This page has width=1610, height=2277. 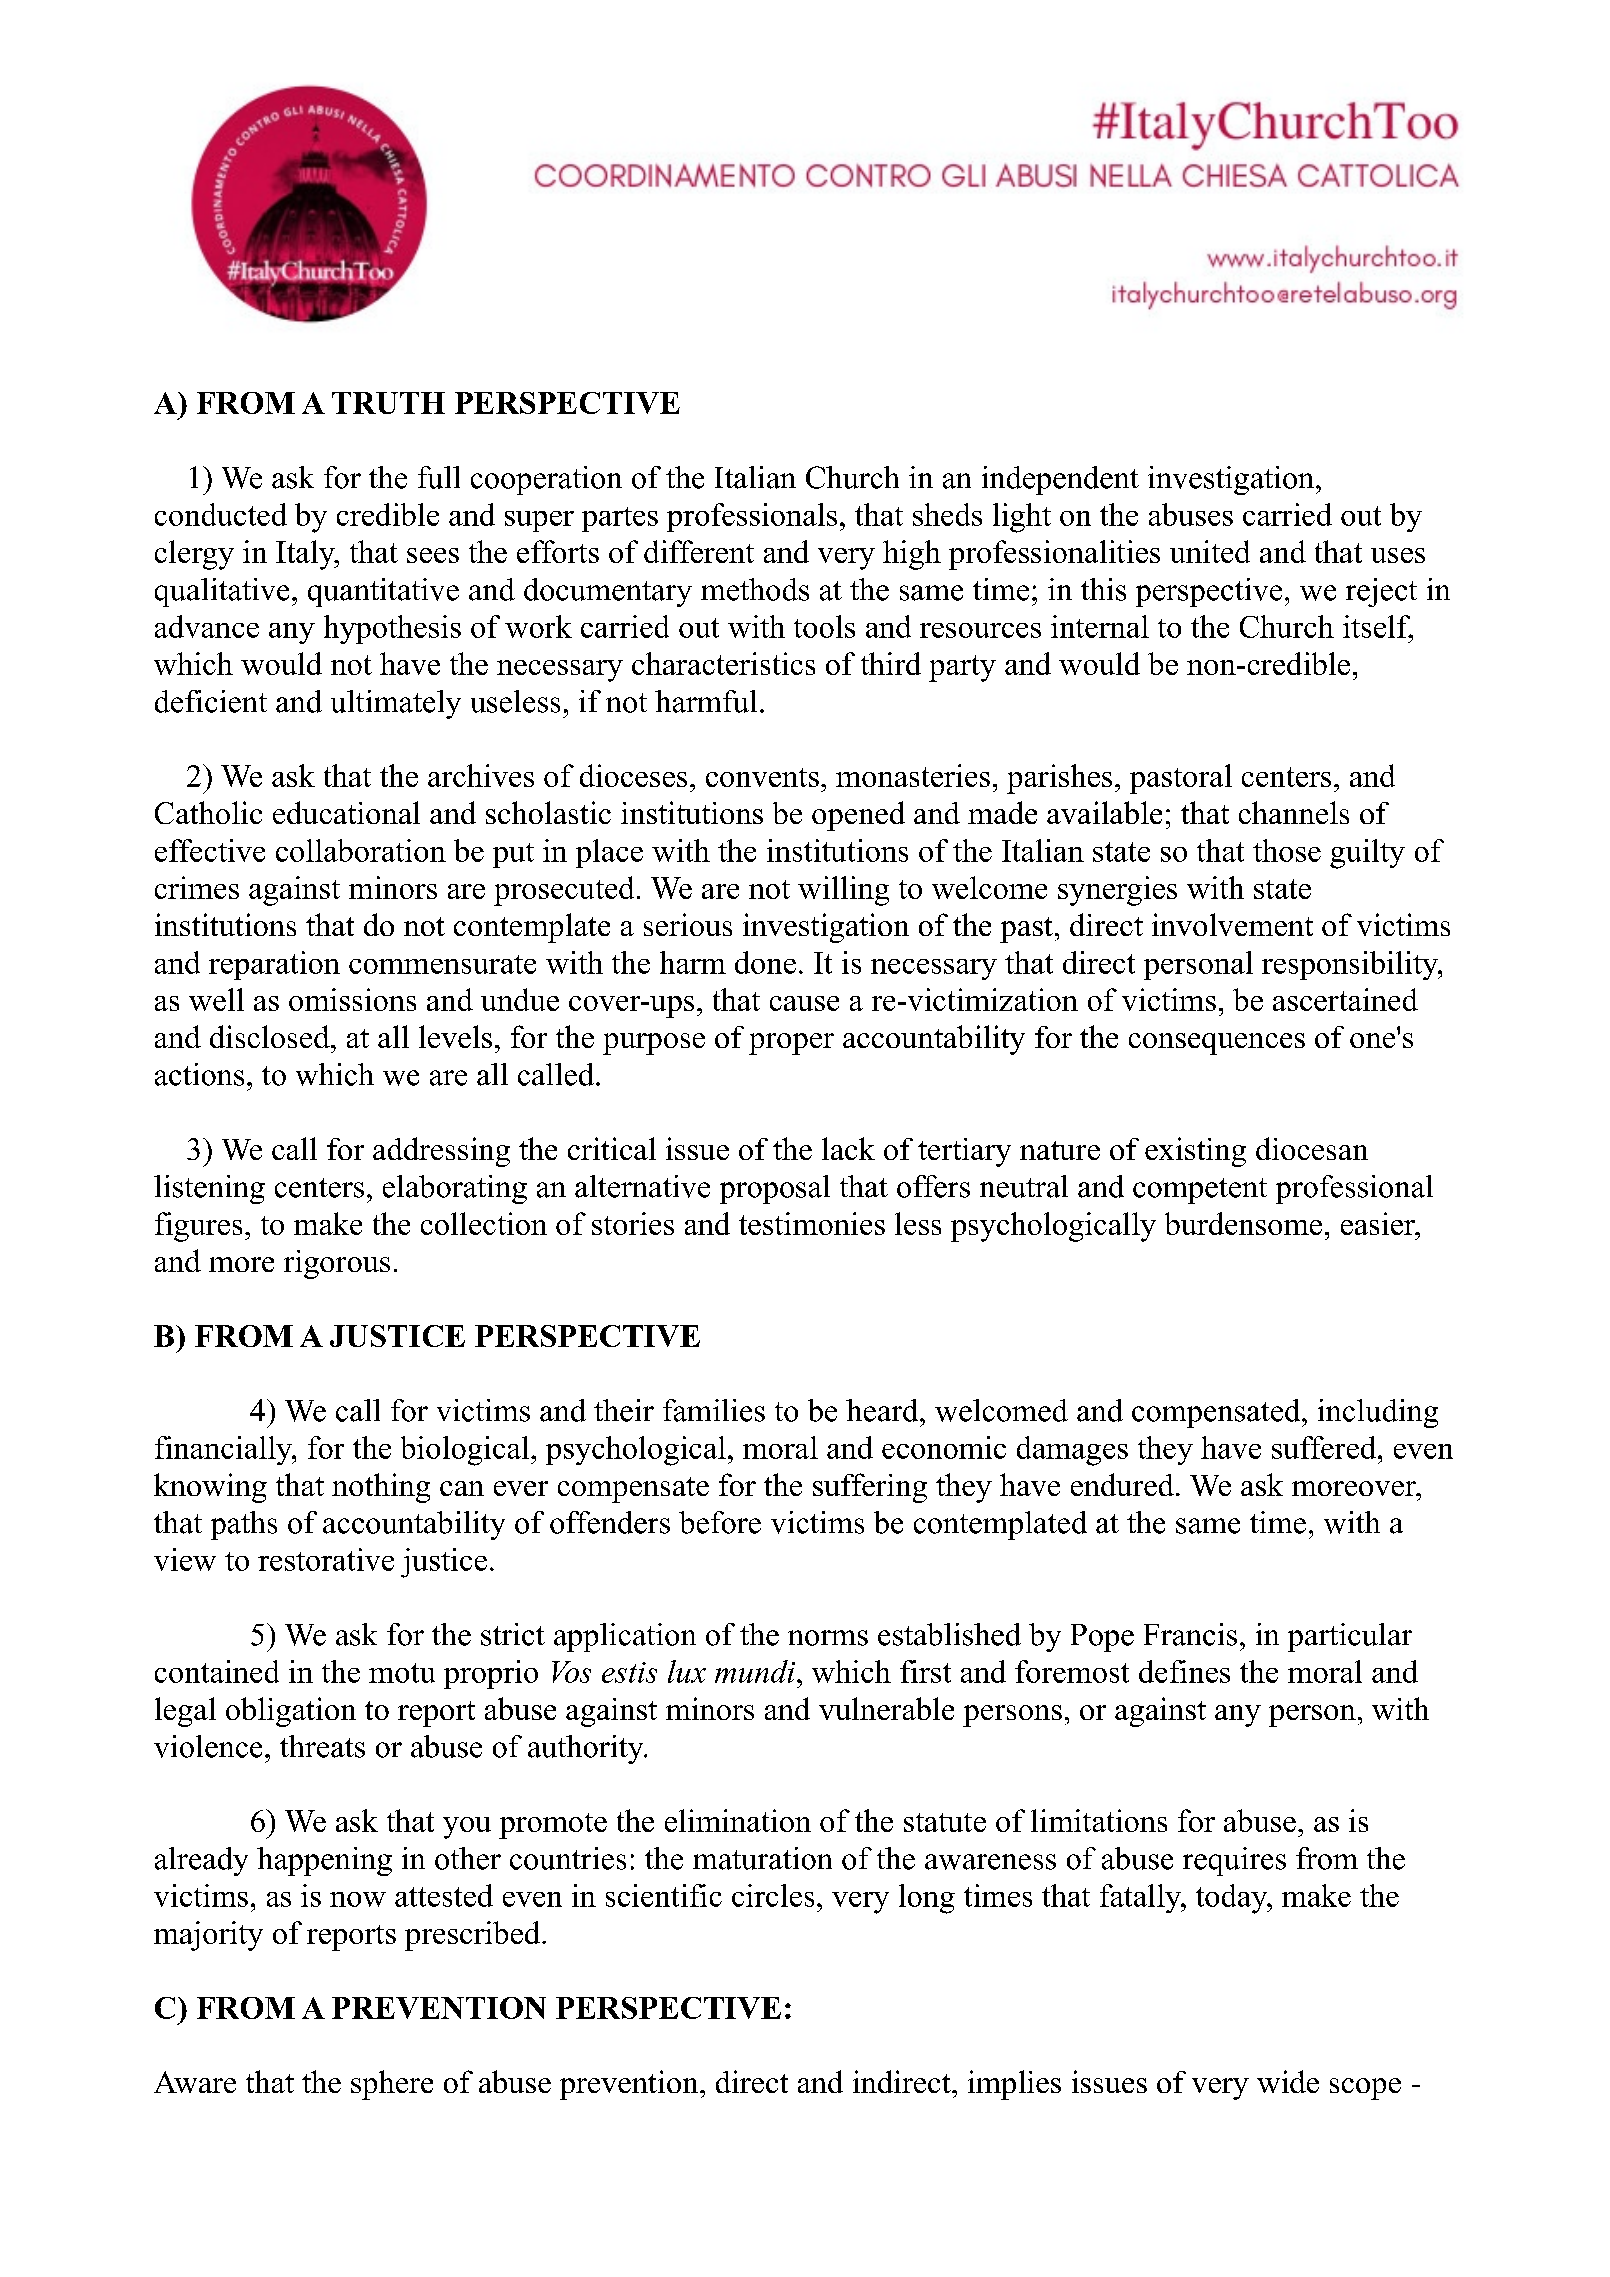 I want to click on testimonies, so click(x=812, y=1223).
